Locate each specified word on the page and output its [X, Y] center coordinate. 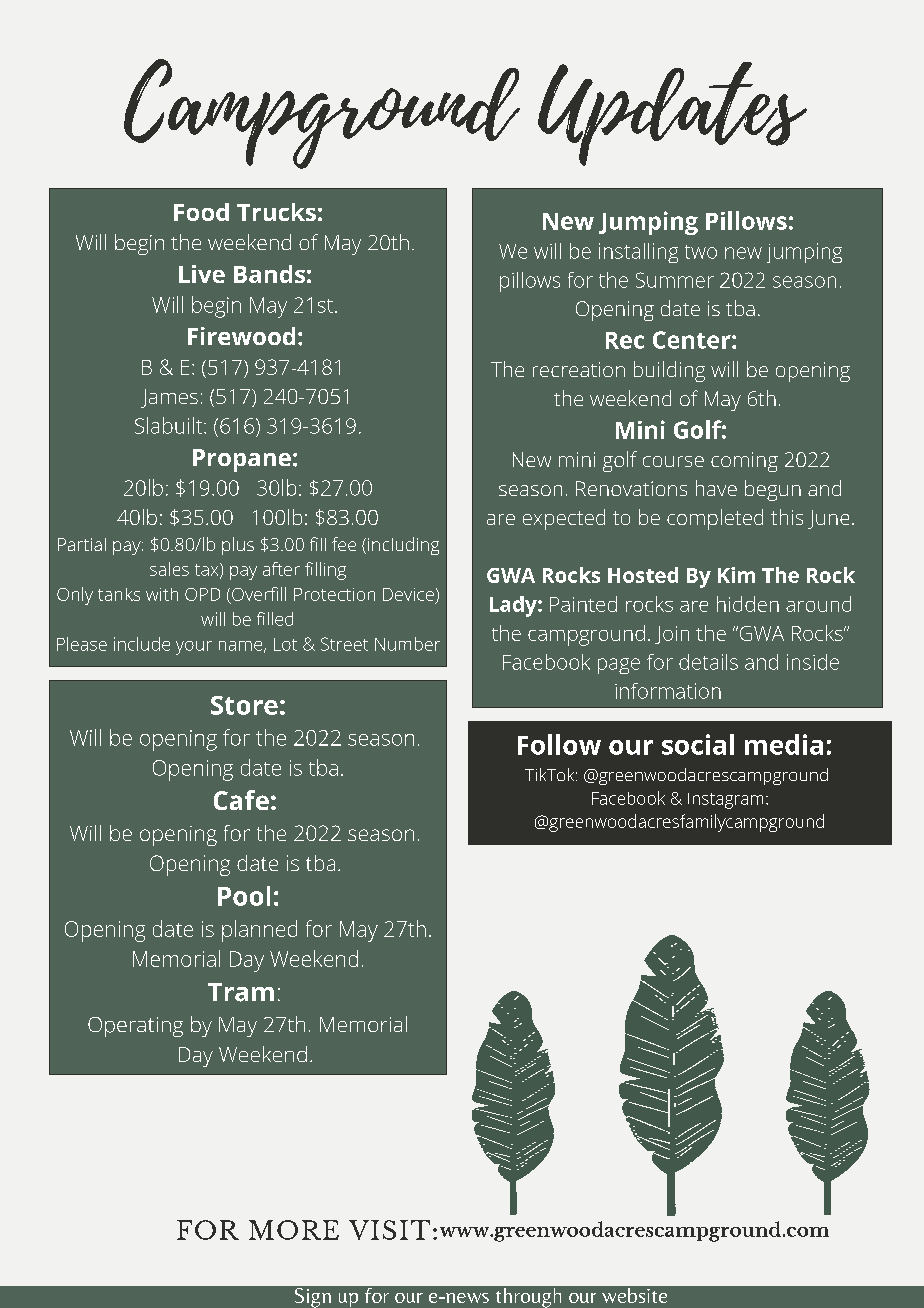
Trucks [276, 212]
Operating [135, 1027]
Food [201, 212]
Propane [242, 460]
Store [244, 705]
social [698, 744]
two [701, 252]
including [402, 546]
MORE [294, 1230]
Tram [241, 992]
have [716, 488]
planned [259, 931]
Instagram [725, 801]
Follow [559, 744]
